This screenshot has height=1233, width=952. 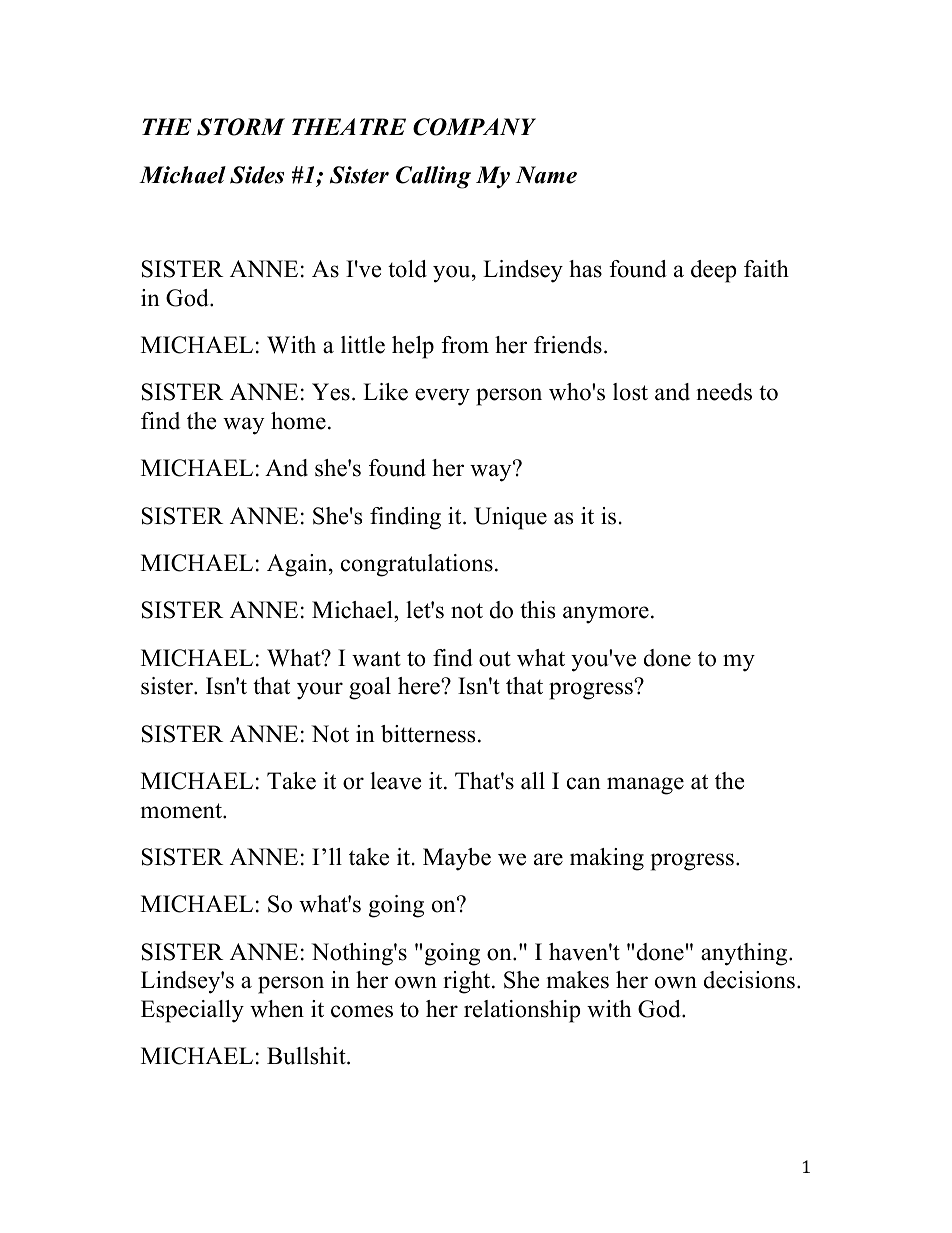 What do you see at coordinates (546, 175) in the screenshot?
I see `Name` at bounding box center [546, 175].
